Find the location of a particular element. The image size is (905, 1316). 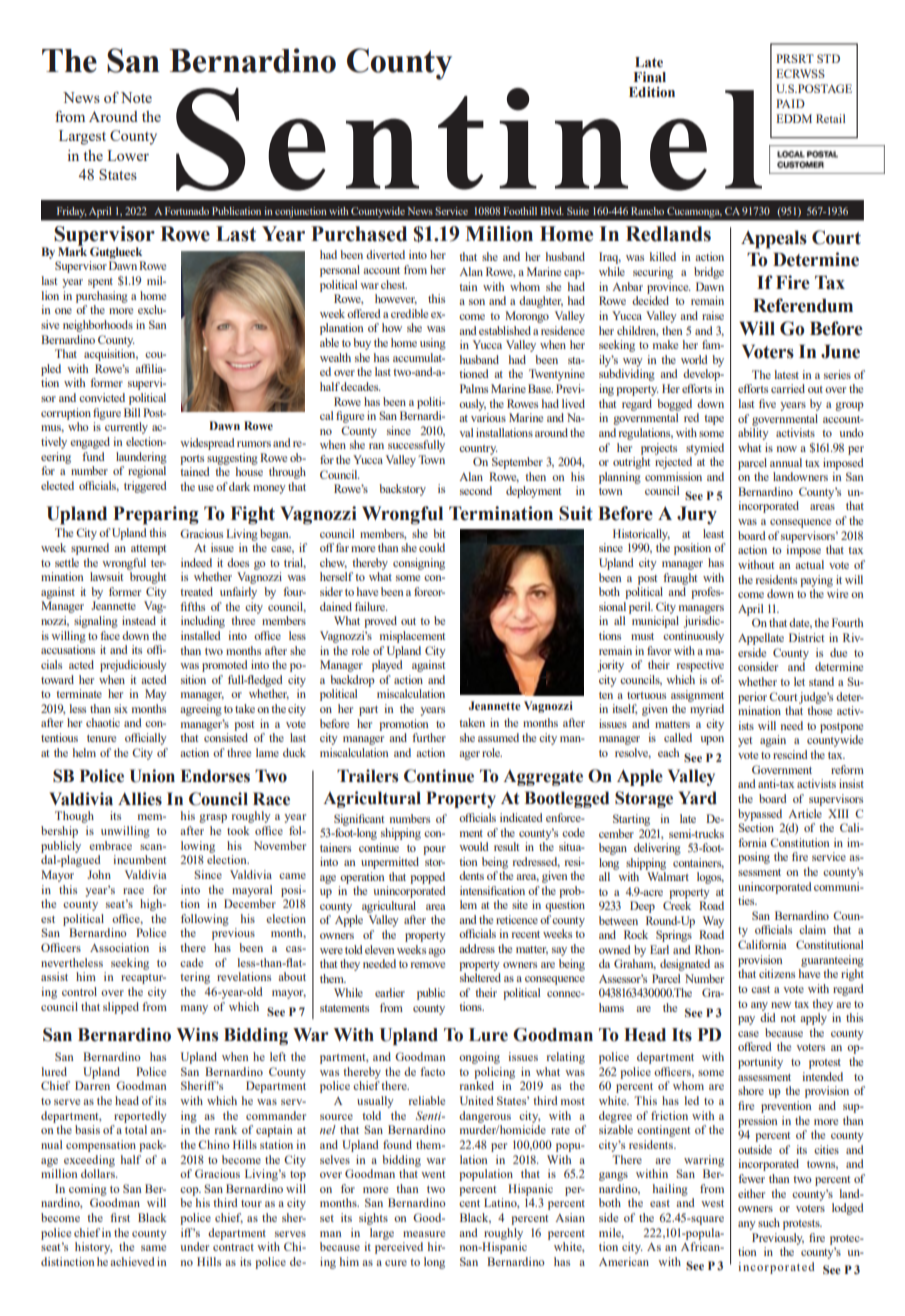

Note is located at coordinates (136, 97).
